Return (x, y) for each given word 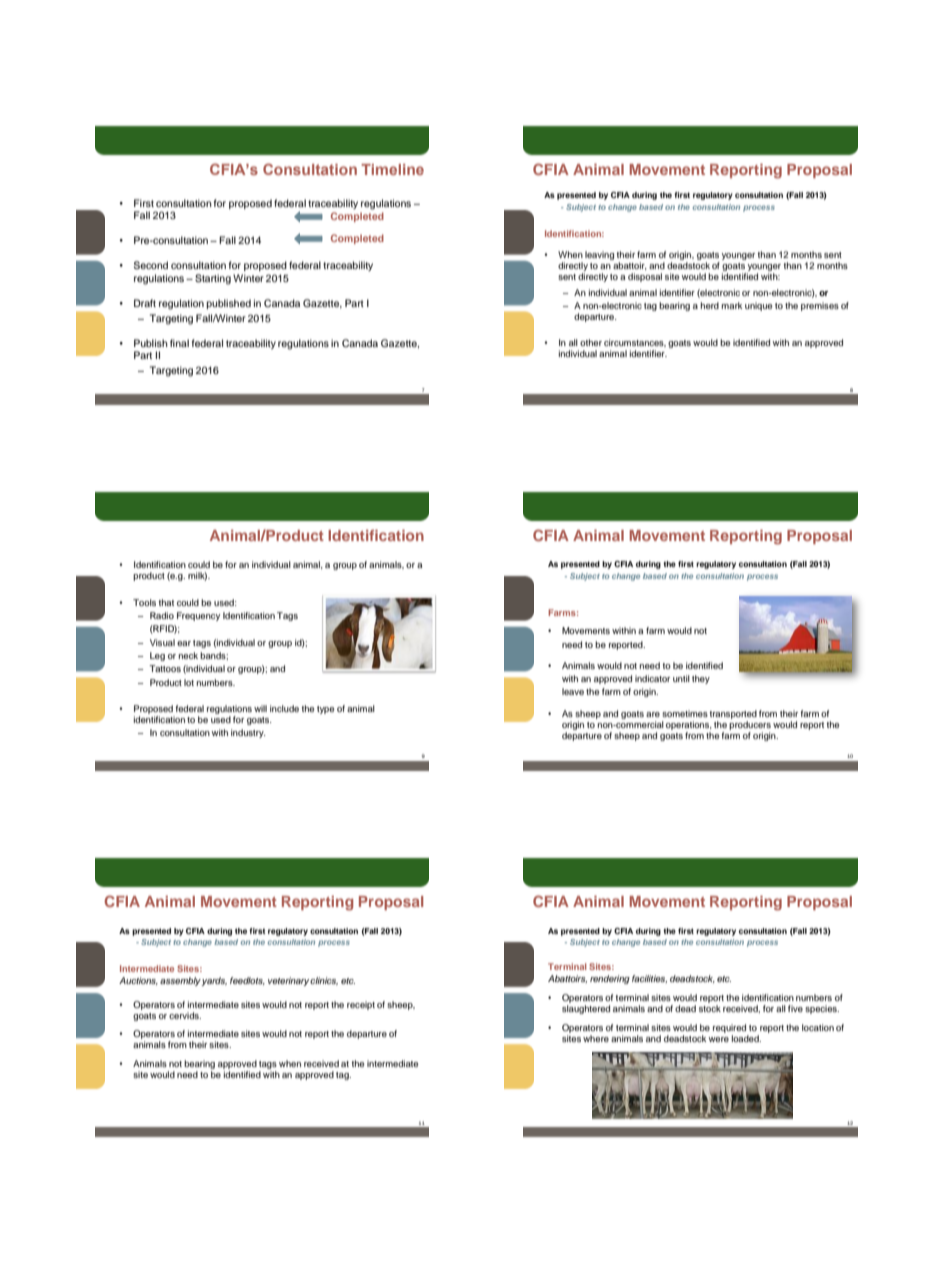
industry (248, 733)
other (591, 342)
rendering (610, 979)
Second (151, 265)
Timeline (392, 169)
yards (214, 981)
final (179, 343)
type (325, 710)
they (701, 679)
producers (750, 724)
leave (573, 691)
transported (733, 714)
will (260, 708)
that (166, 602)
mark (732, 305)
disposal (645, 277)
